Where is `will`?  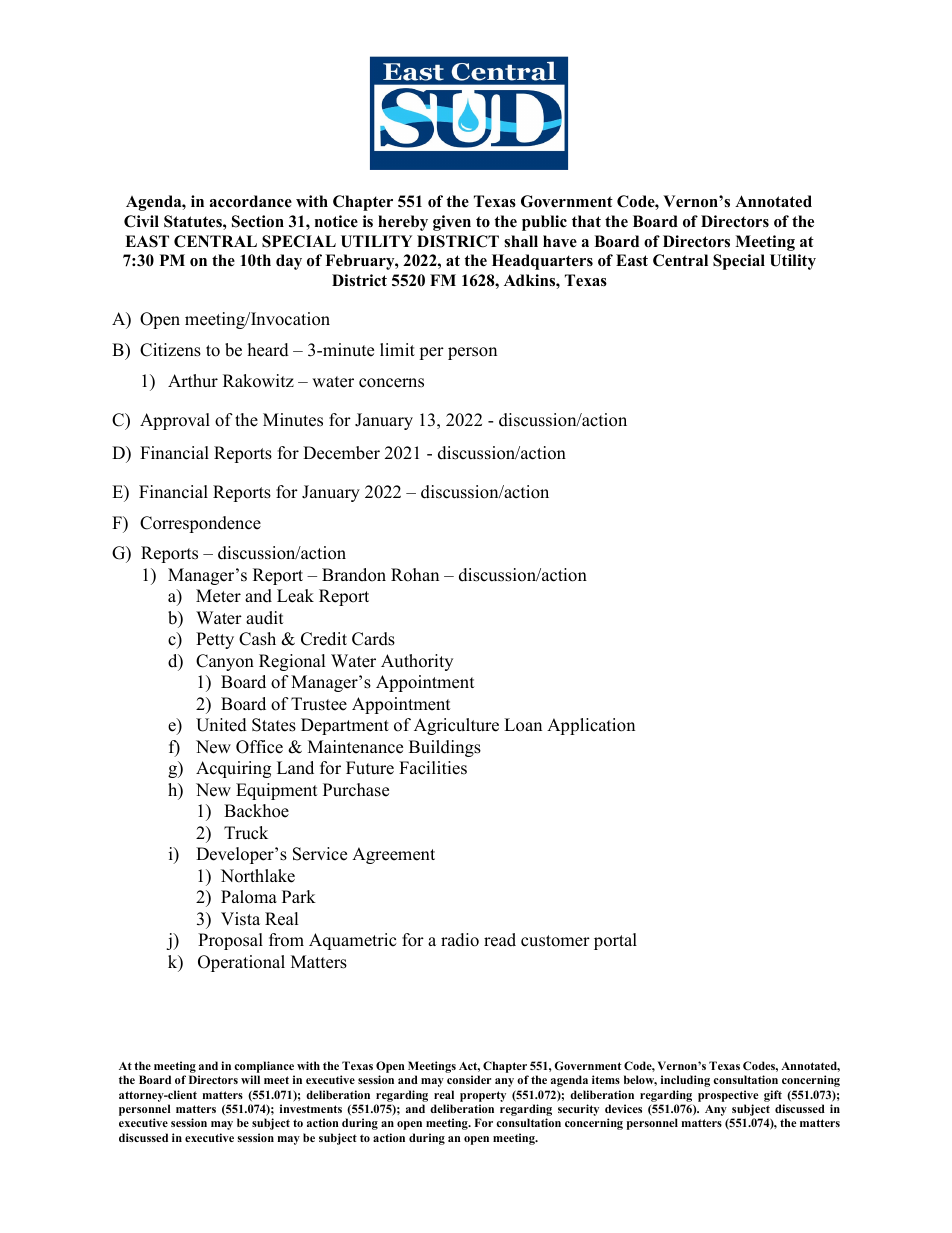 will is located at coordinates (250, 1079).
